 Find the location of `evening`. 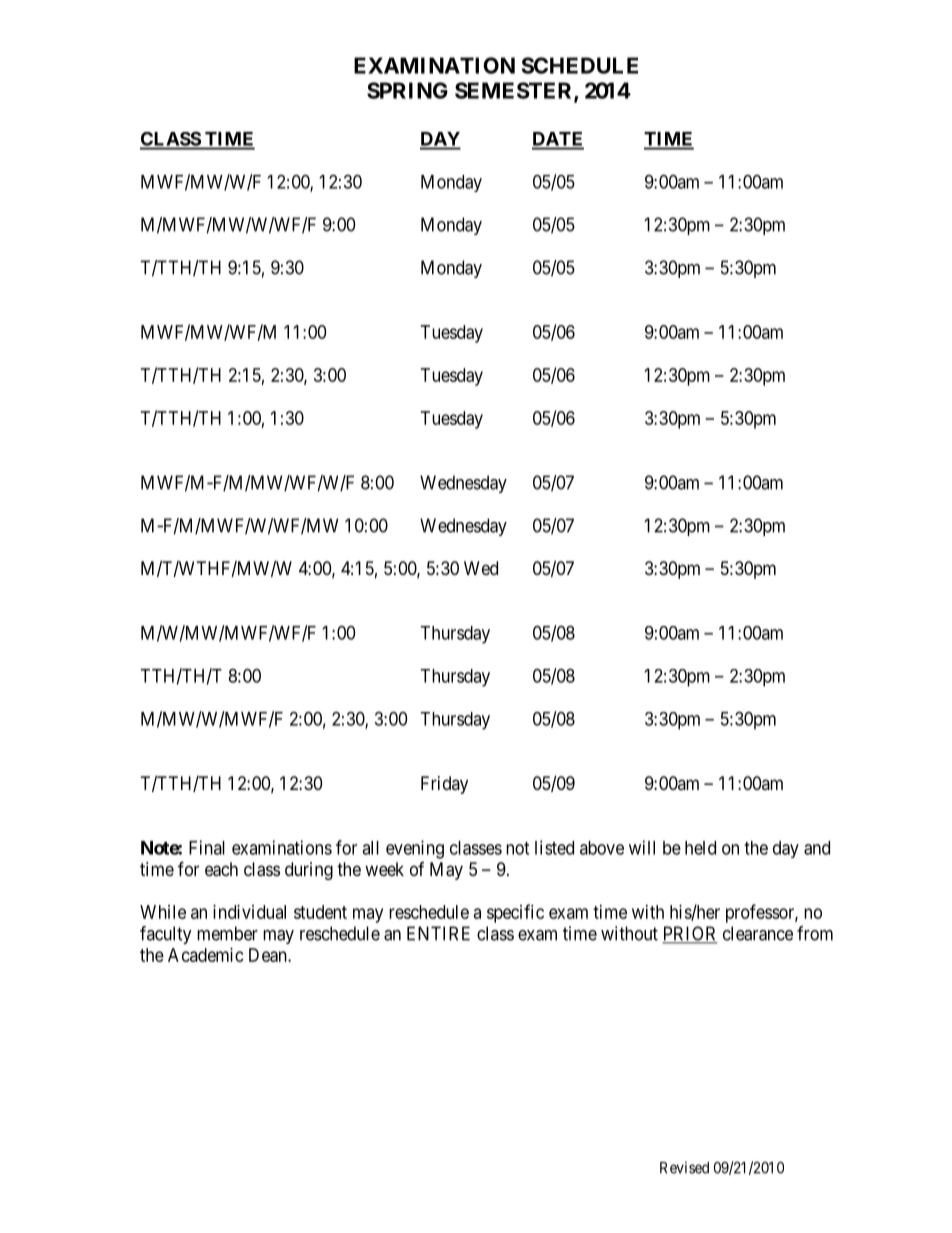

evening is located at coordinates (415, 849).
